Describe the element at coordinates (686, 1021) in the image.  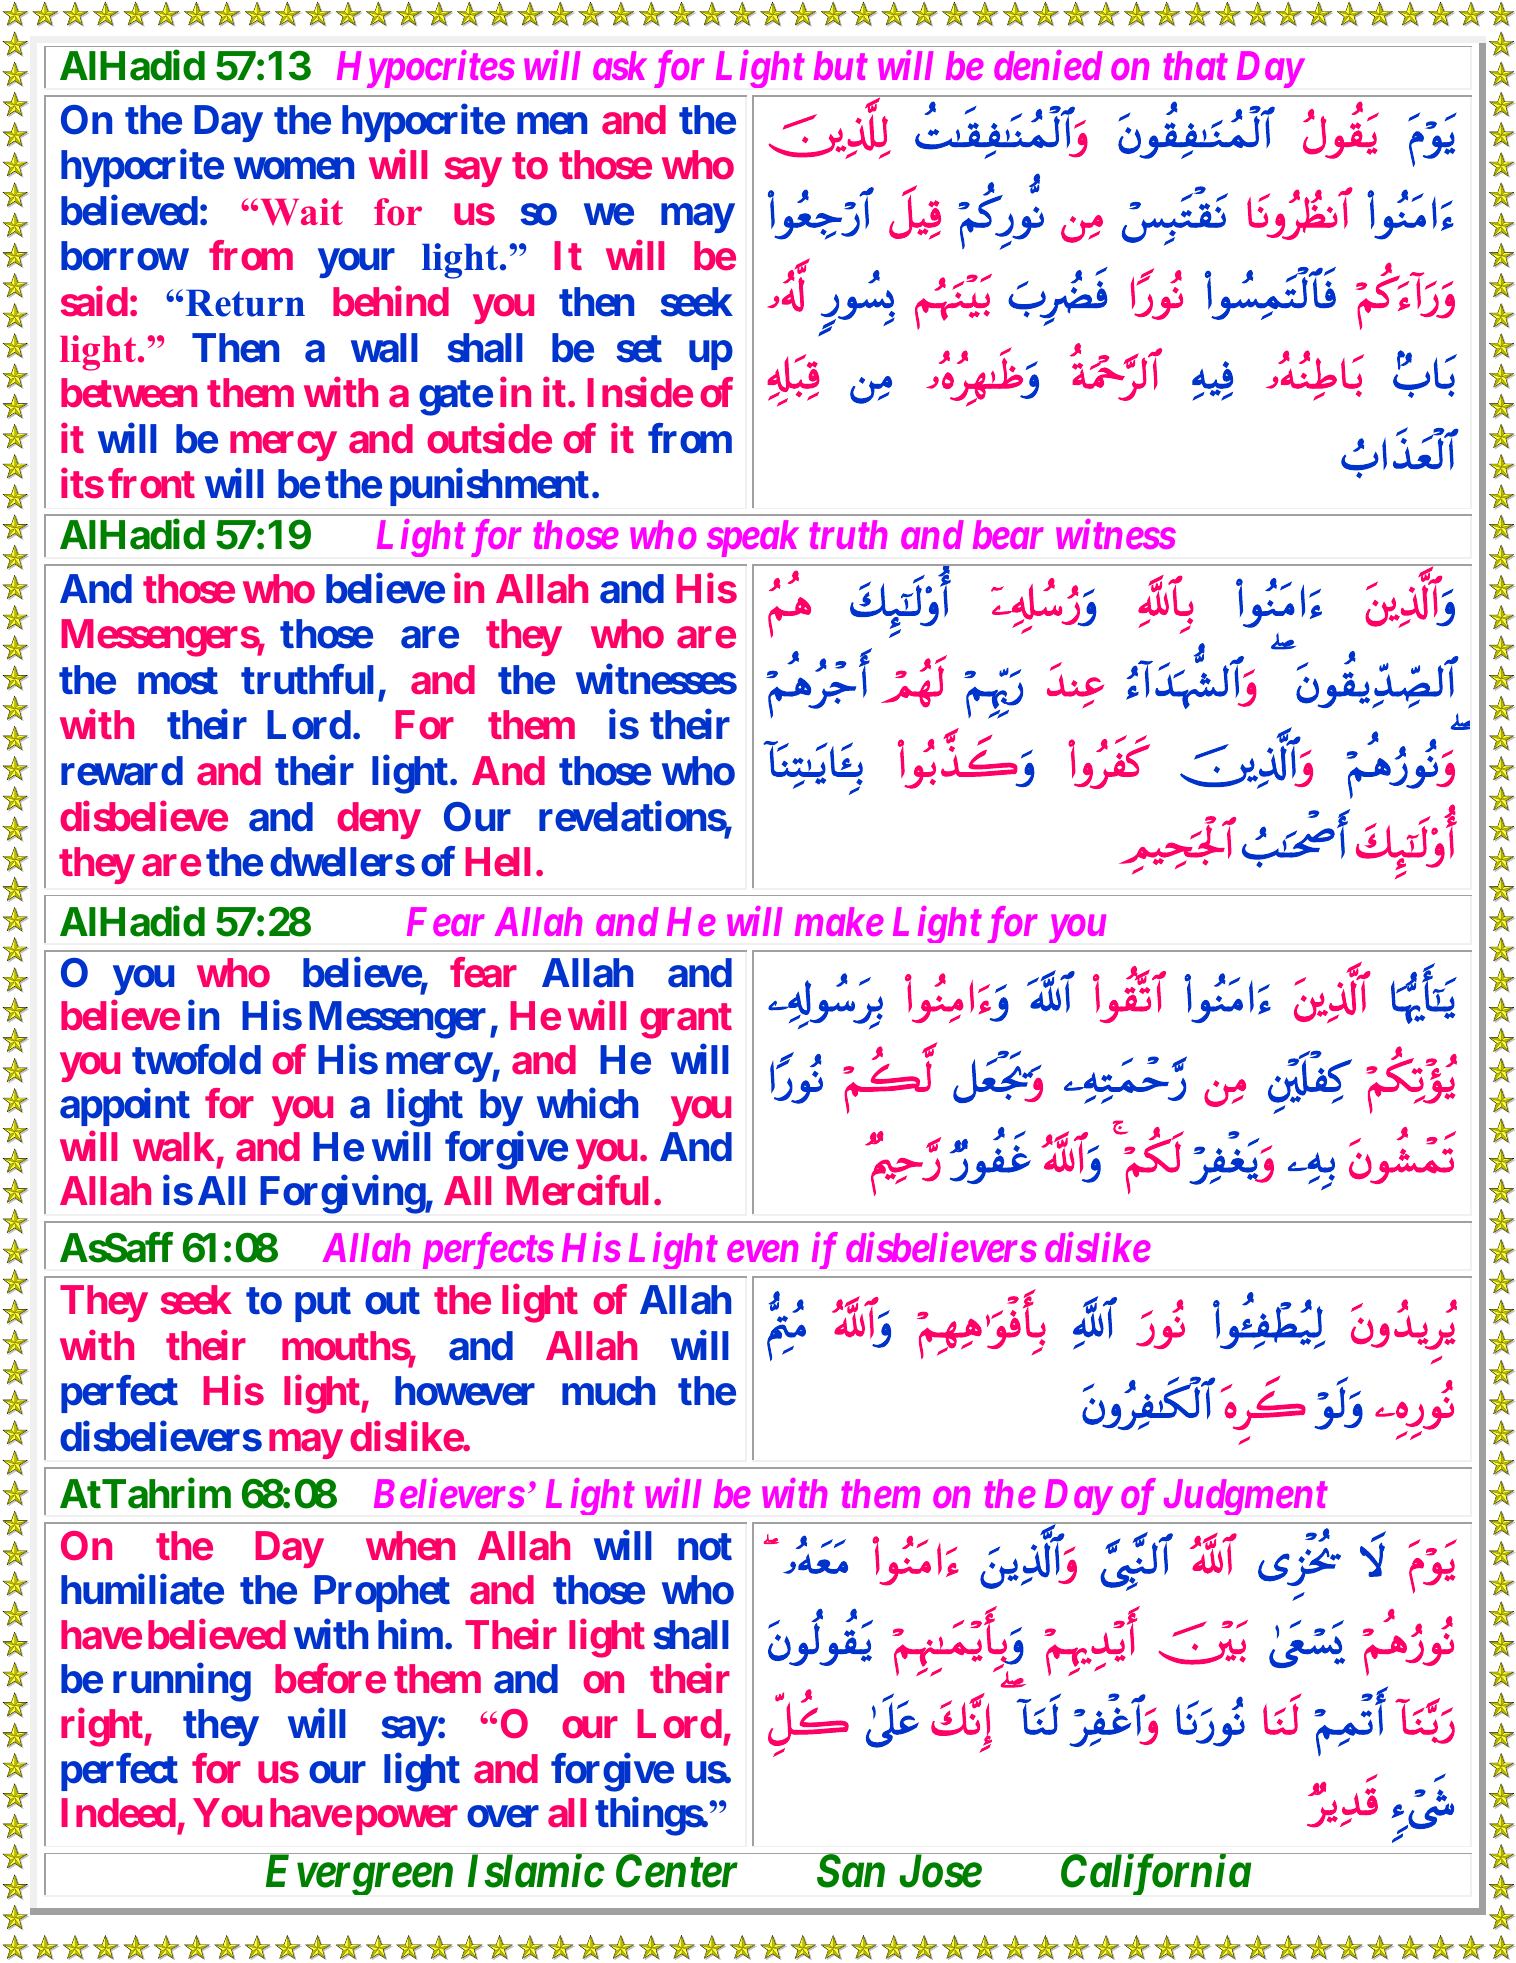
I see `grant` at that location.
